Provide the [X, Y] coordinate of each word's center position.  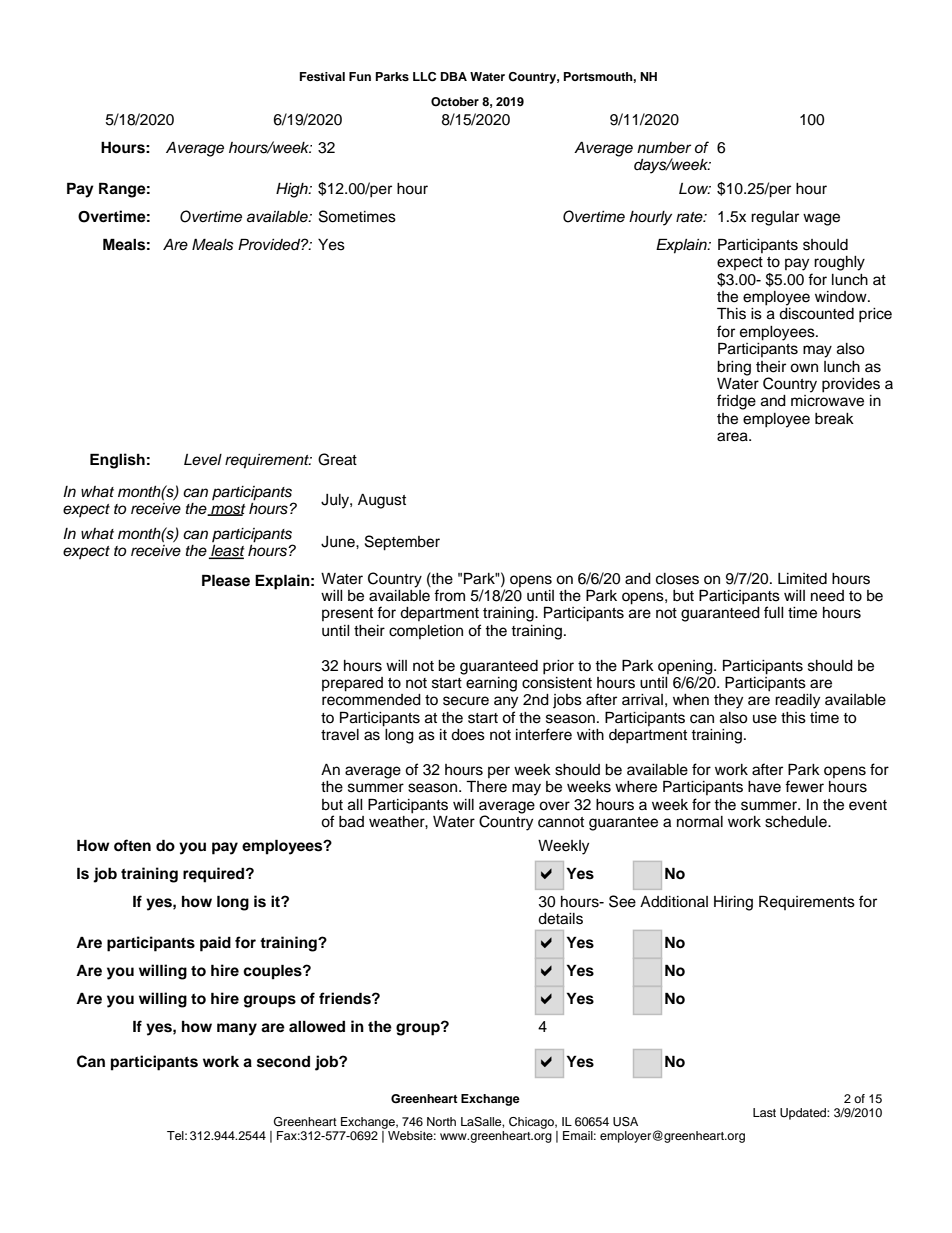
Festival [322, 76]
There [486, 786]
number [664, 147]
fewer [804, 786]
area [733, 437]
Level [203, 460]
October [455, 102]
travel [340, 735]
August [382, 501]
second [283, 1062]
